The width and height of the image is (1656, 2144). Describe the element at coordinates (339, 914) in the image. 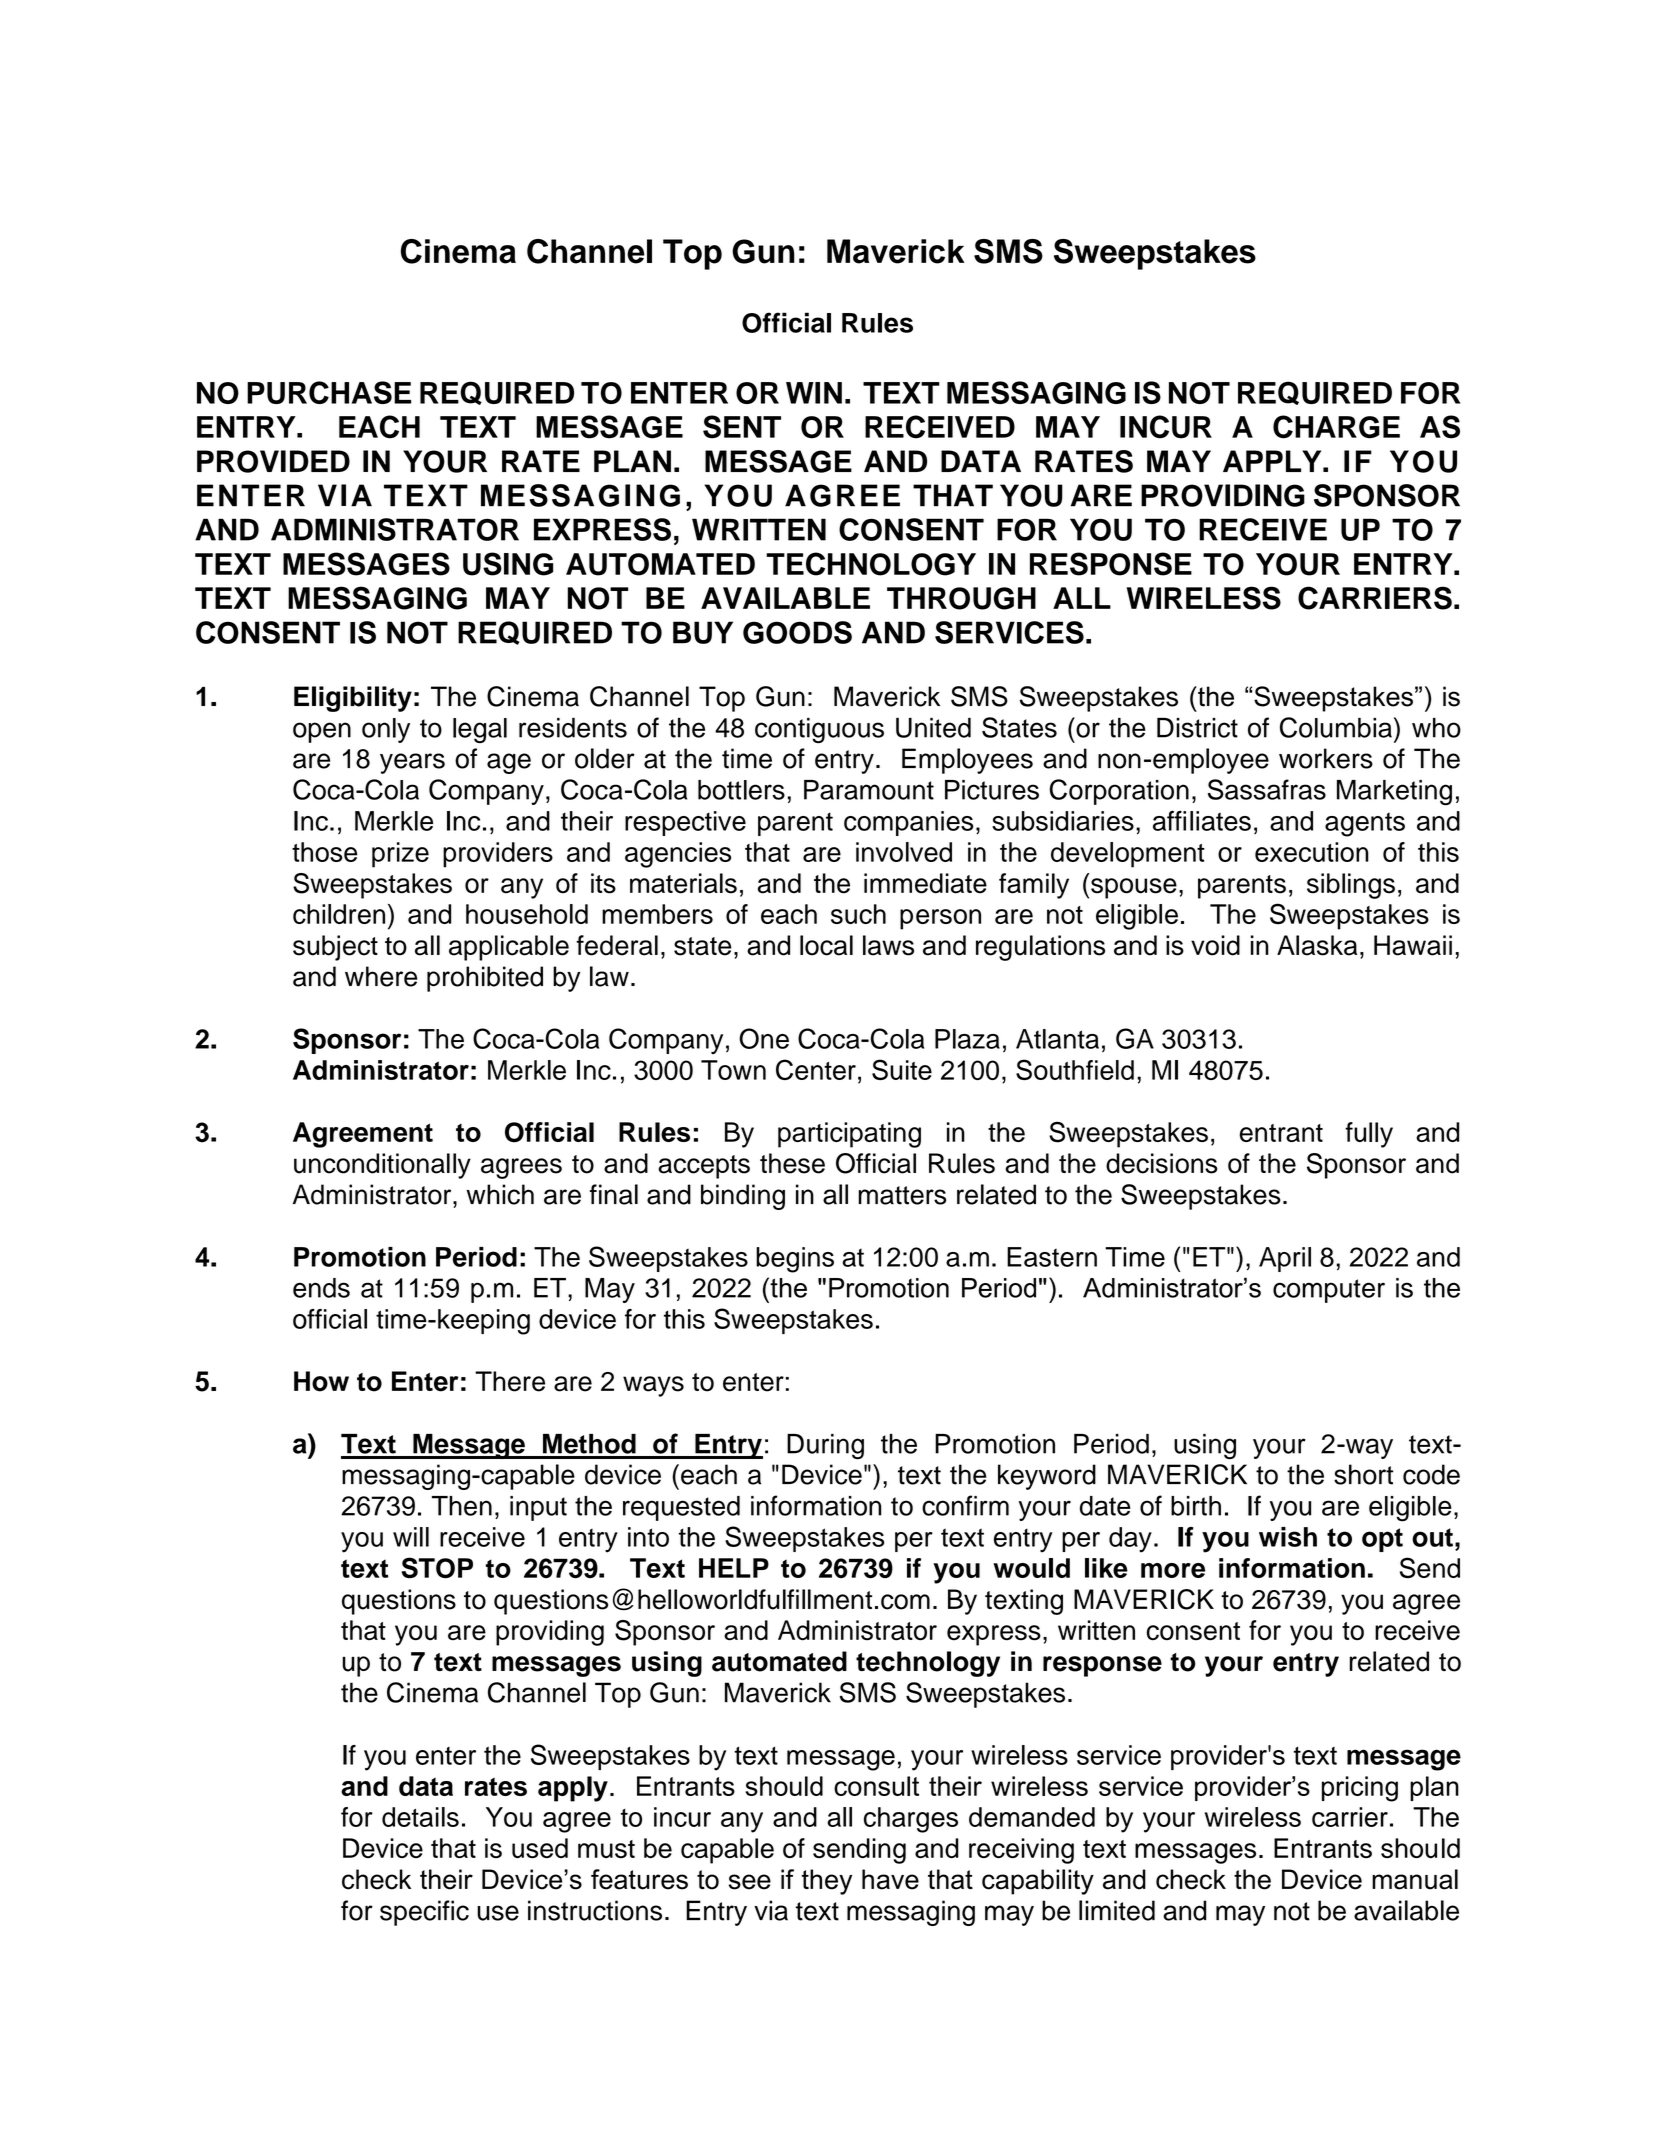

I see `children` at that location.
